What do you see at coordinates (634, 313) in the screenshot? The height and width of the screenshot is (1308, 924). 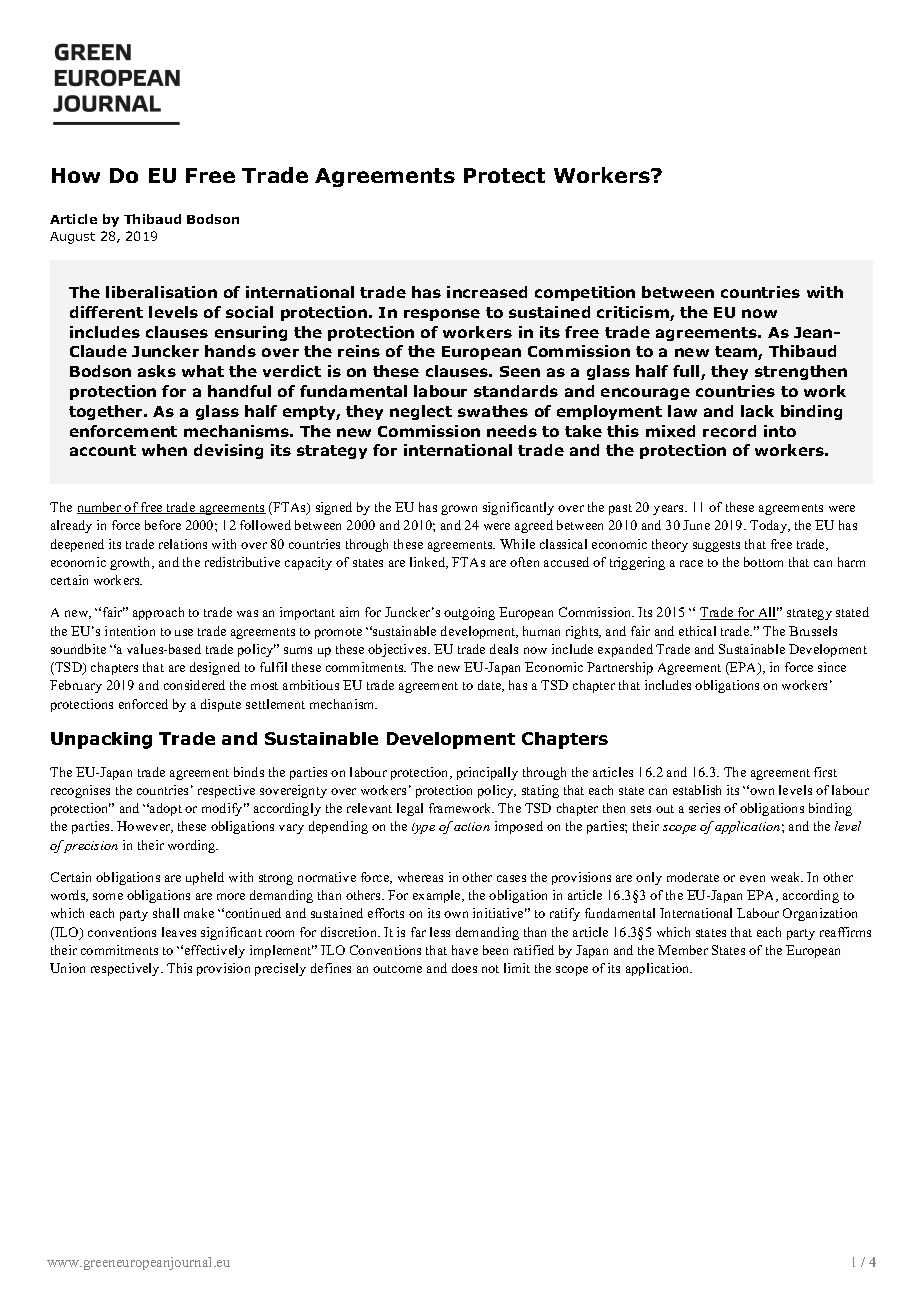 I see `criticism` at bounding box center [634, 313].
